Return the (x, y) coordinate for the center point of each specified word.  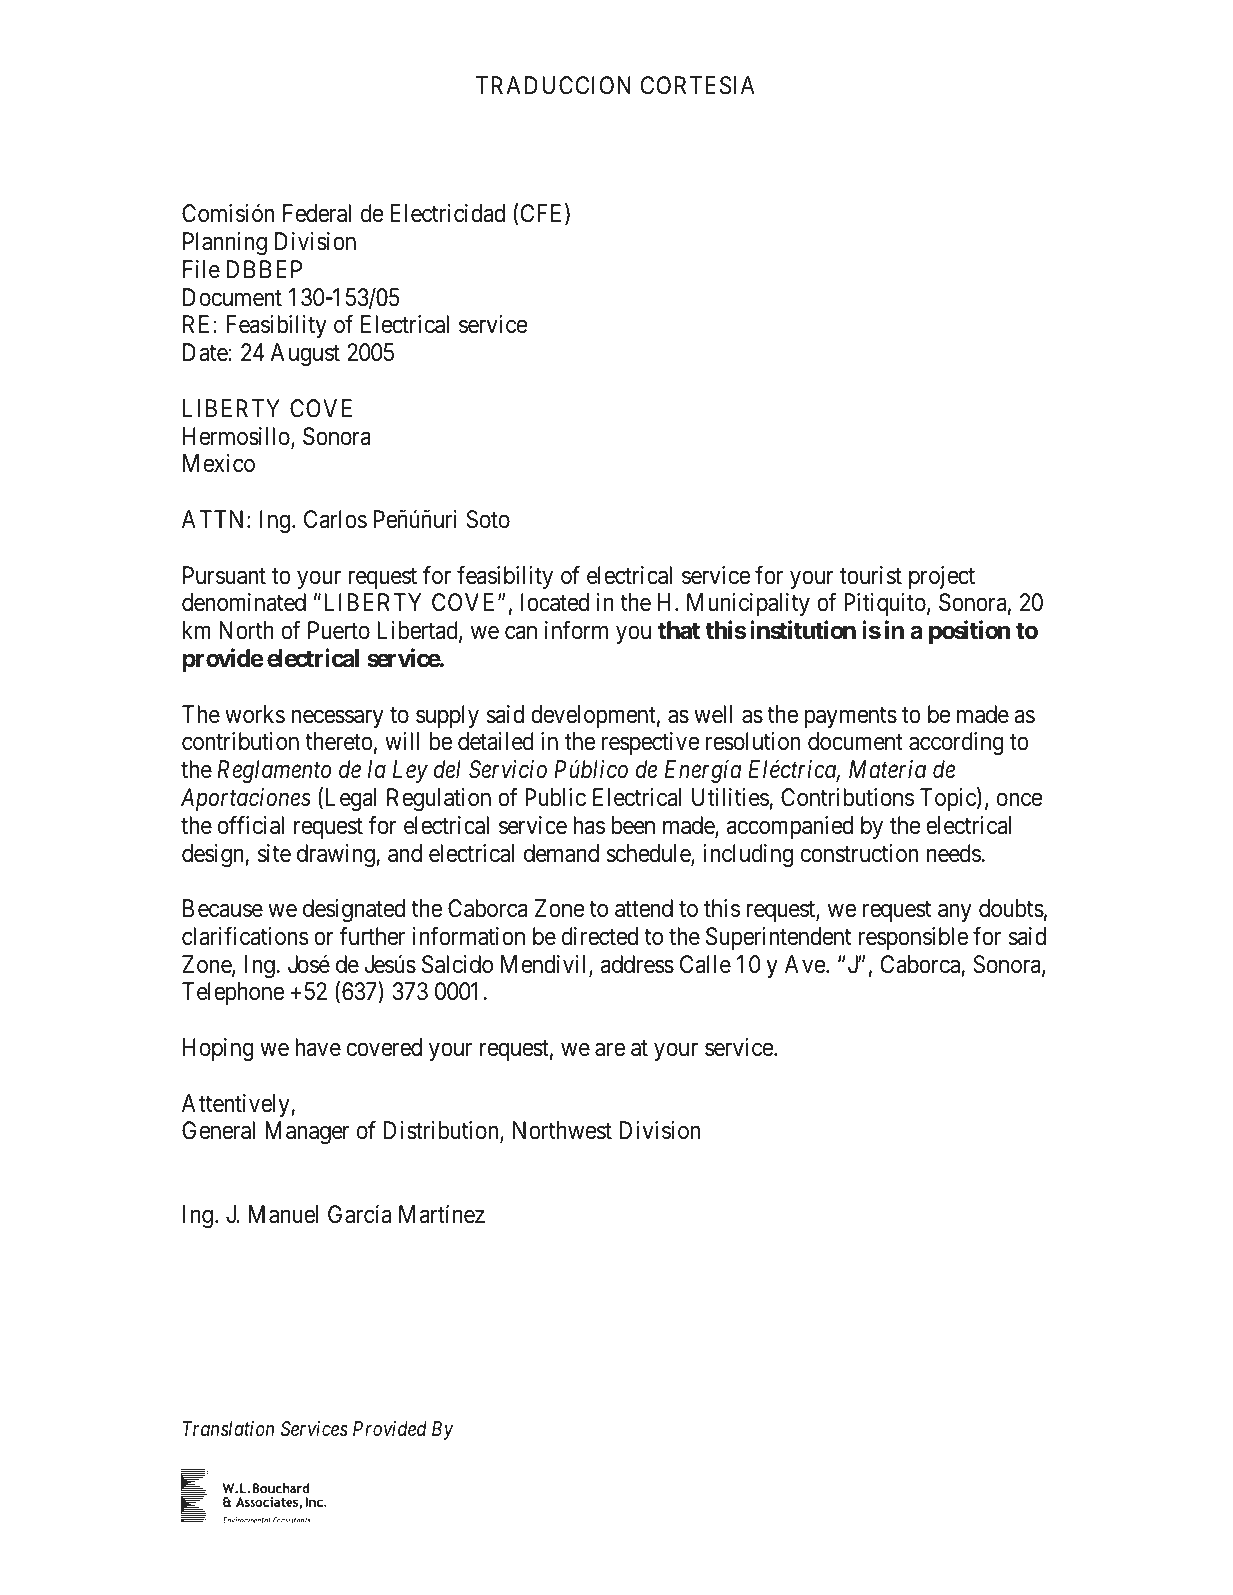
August (305, 354)
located (555, 602)
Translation (228, 1428)
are (610, 1050)
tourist (871, 575)
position (969, 632)
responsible (913, 938)
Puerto (339, 630)
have (318, 1047)
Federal (317, 213)
